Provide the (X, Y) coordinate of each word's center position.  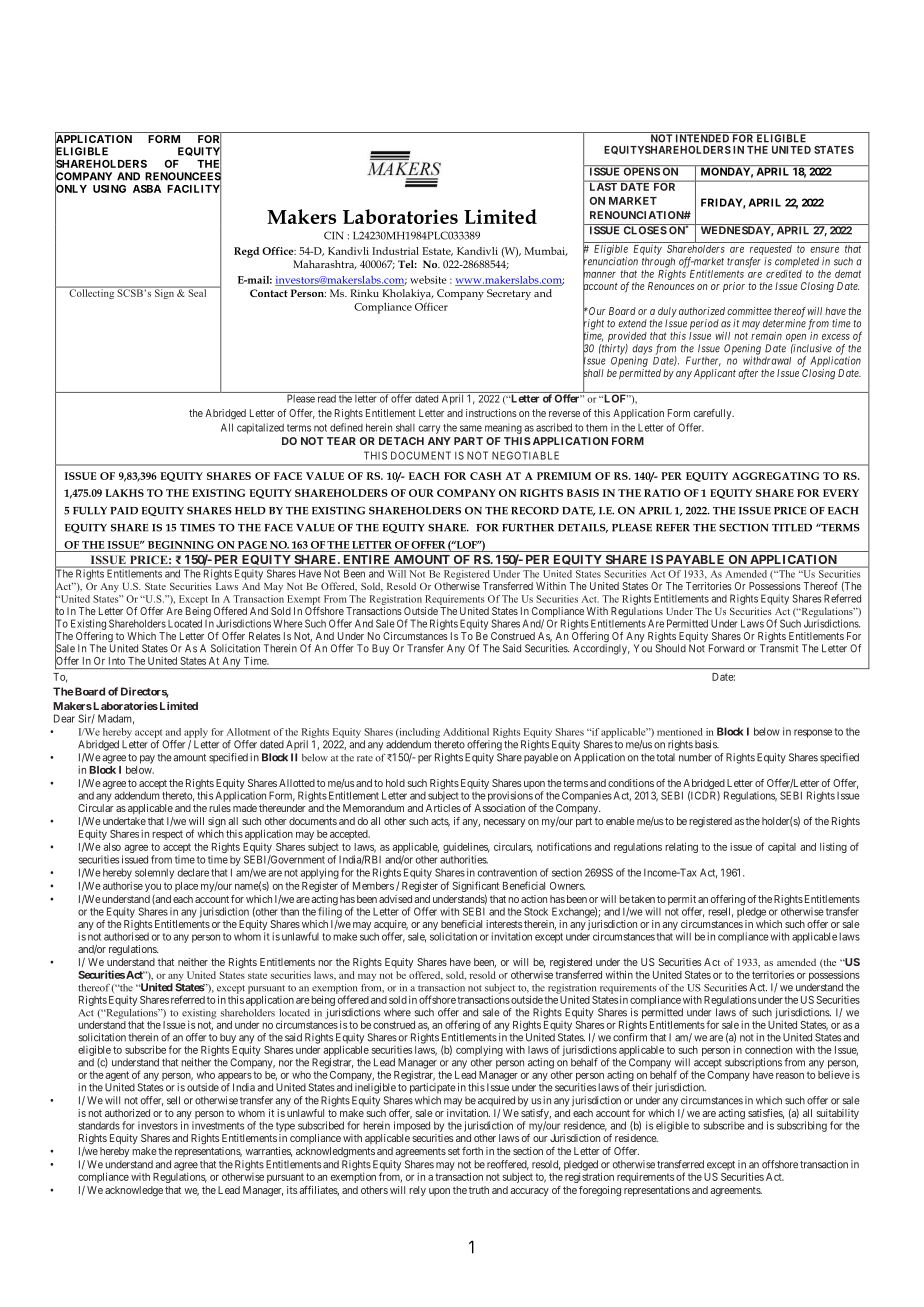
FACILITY (194, 189)
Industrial (395, 251)
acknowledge (134, 1191)
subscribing (802, 1126)
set (454, 1151)
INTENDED (702, 137)
